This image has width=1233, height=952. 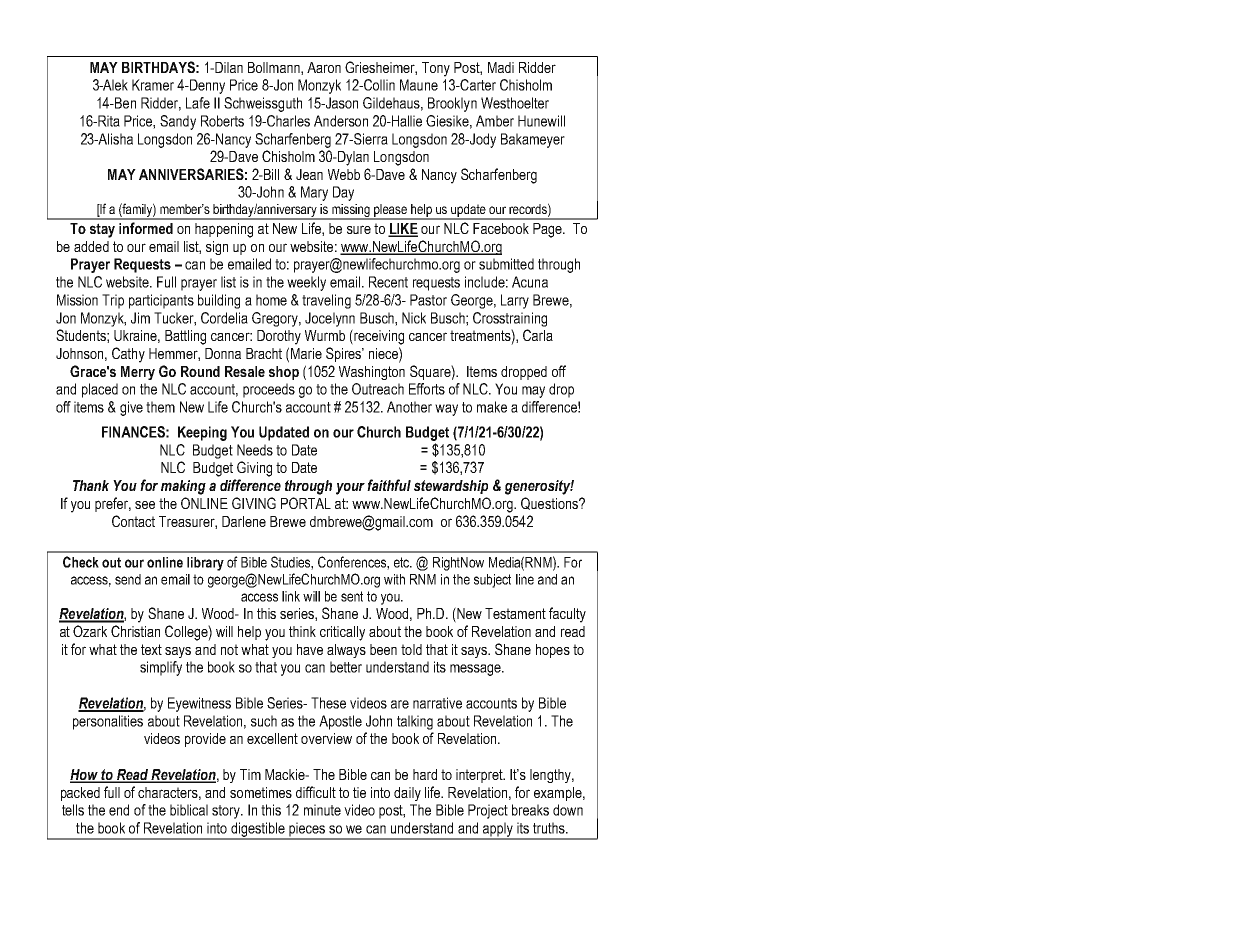 I want to click on link, so click(x=291, y=596).
